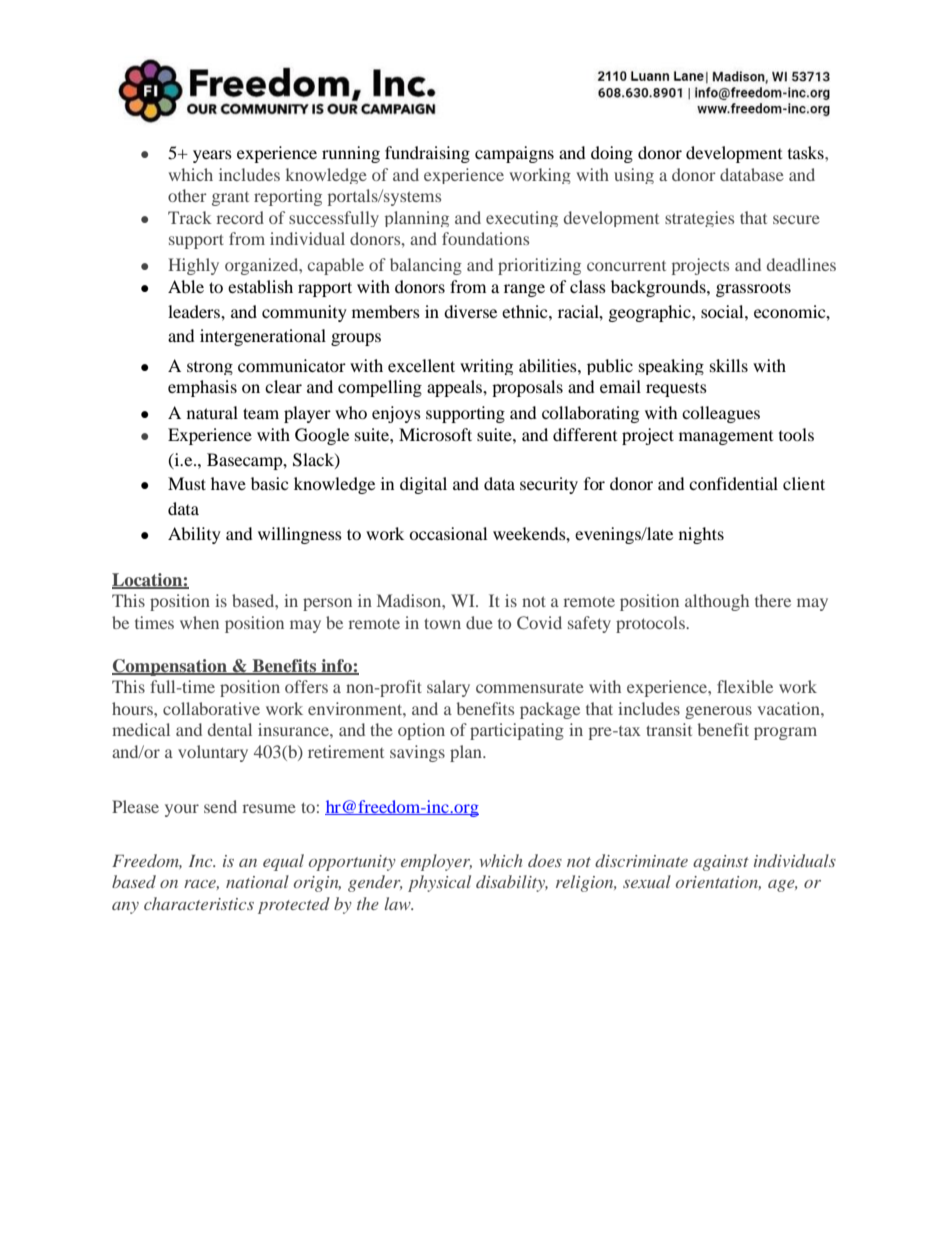 The image size is (952, 1233). What do you see at coordinates (448, 688) in the document?
I see `salary` at bounding box center [448, 688].
